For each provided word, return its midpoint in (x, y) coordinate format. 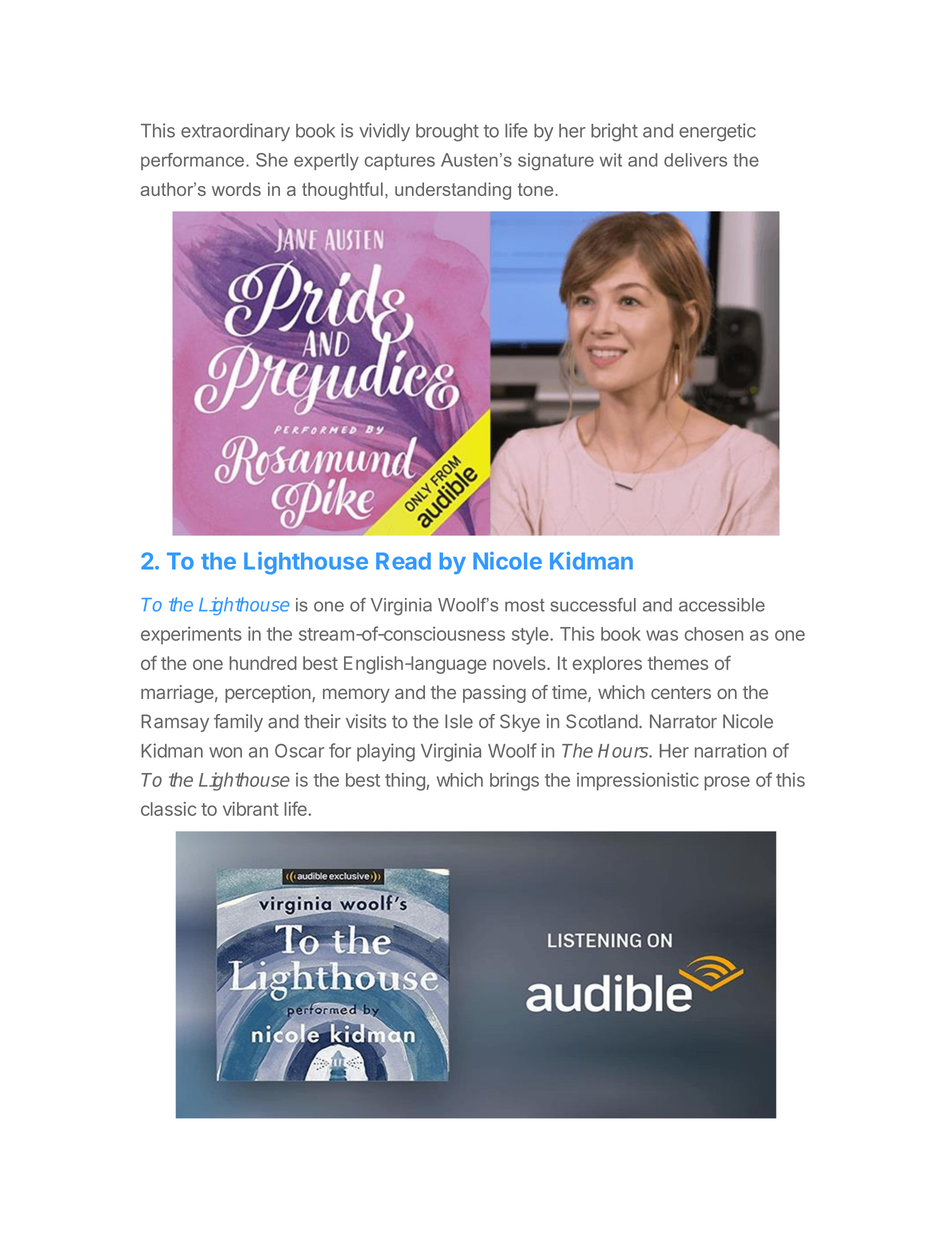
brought (447, 133)
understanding (453, 191)
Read (403, 561)
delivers (695, 160)
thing (405, 782)
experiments (191, 635)
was (662, 635)
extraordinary (235, 132)
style (531, 636)
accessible (722, 605)
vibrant (251, 809)
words (236, 189)
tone (537, 189)
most (525, 605)
